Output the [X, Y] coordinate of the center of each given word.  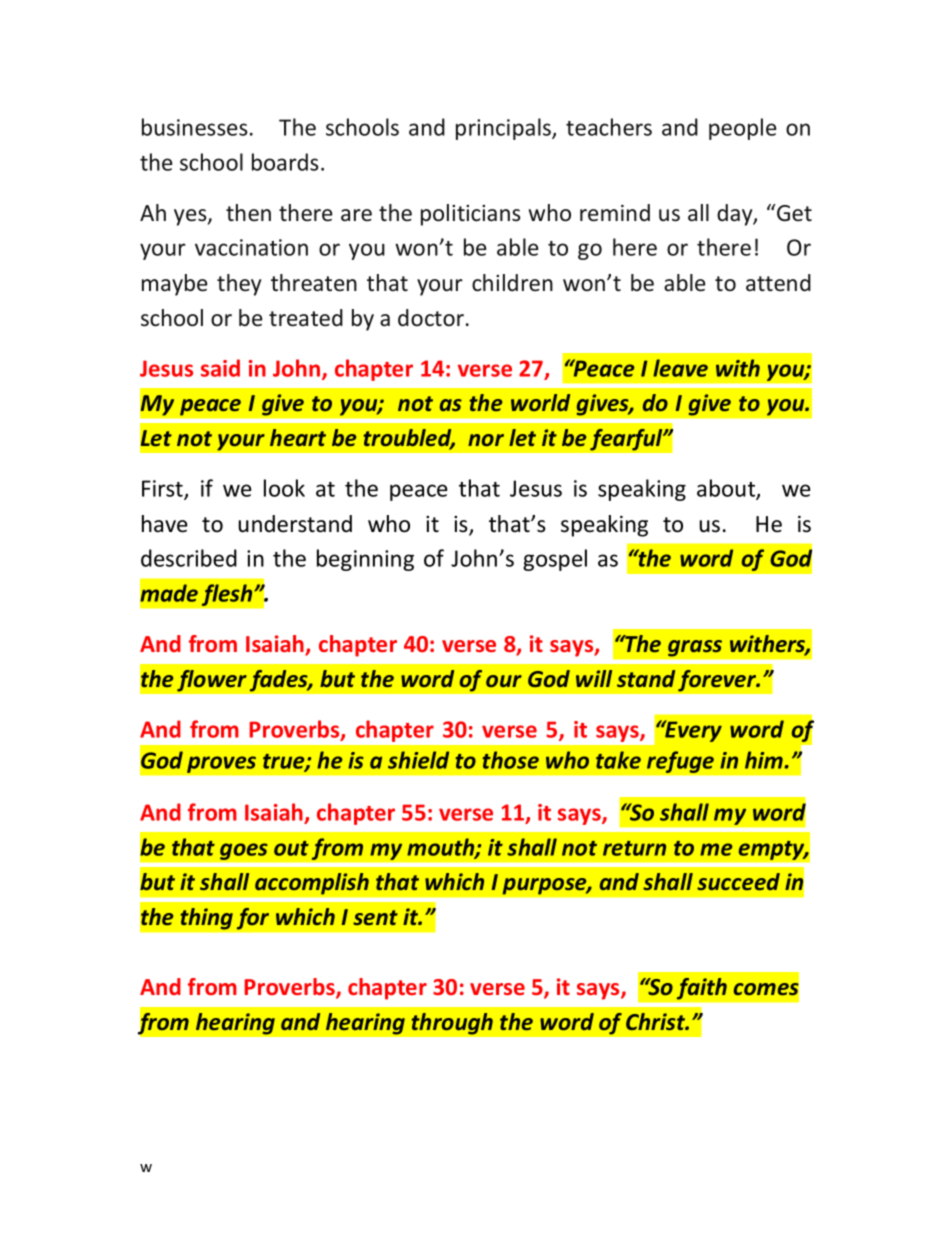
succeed [738, 881]
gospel [555, 560]
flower [212, 680]
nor [486, 440]
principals [504, 129]
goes [244, 851]
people [742, 129]
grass [695, 648]
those [510, 760]
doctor [432, 318]
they [239, 285]
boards [285, 162]
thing [206, 919]
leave [680, 368]
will [594, 678]
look [284, 488]
